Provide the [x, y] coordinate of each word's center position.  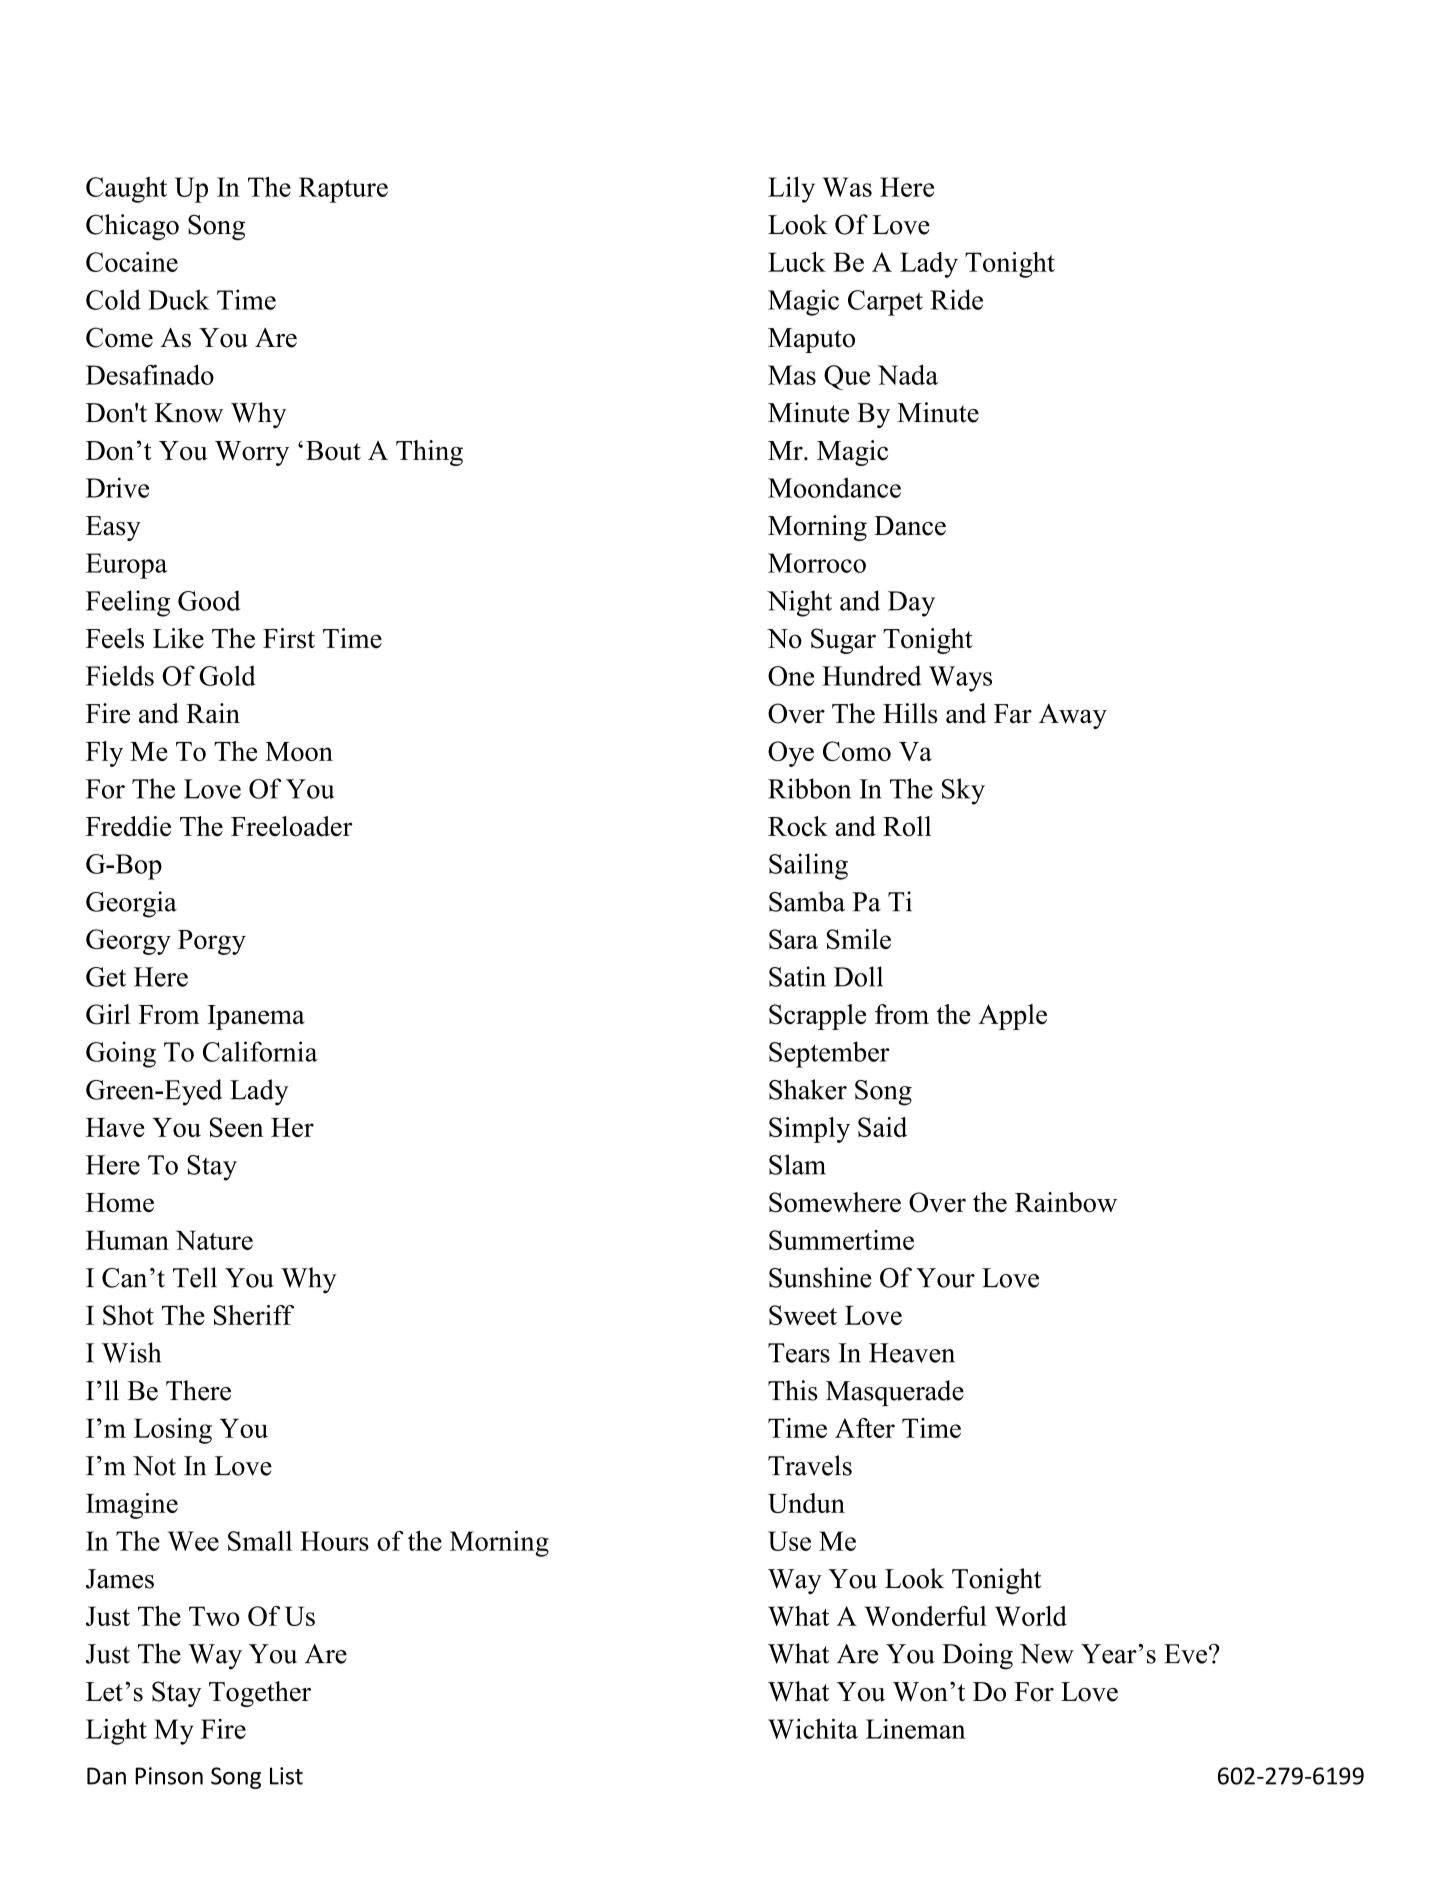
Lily [791, 189]
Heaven [912, 1353]
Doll [858, 976]
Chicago [132, 227]
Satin [797, 976]
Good [209, 600]
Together [260, 1694]
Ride [956, 299]
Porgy [212, 942]
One [791, 676]
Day [911, 604]
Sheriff [254, 1315]
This [793, 1390]
